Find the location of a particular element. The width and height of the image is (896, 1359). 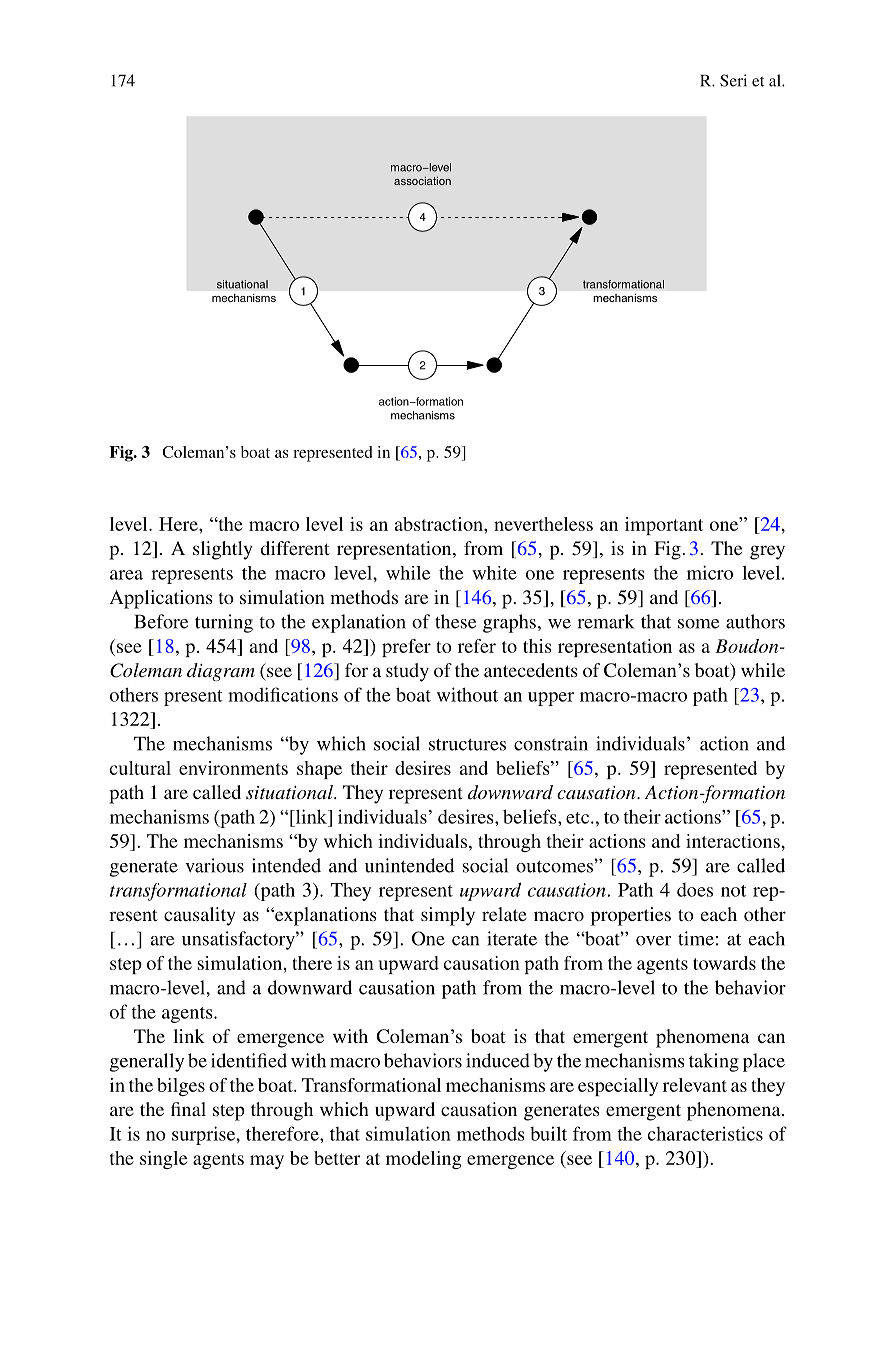

modeling is located at coordinates (424, 1160).
